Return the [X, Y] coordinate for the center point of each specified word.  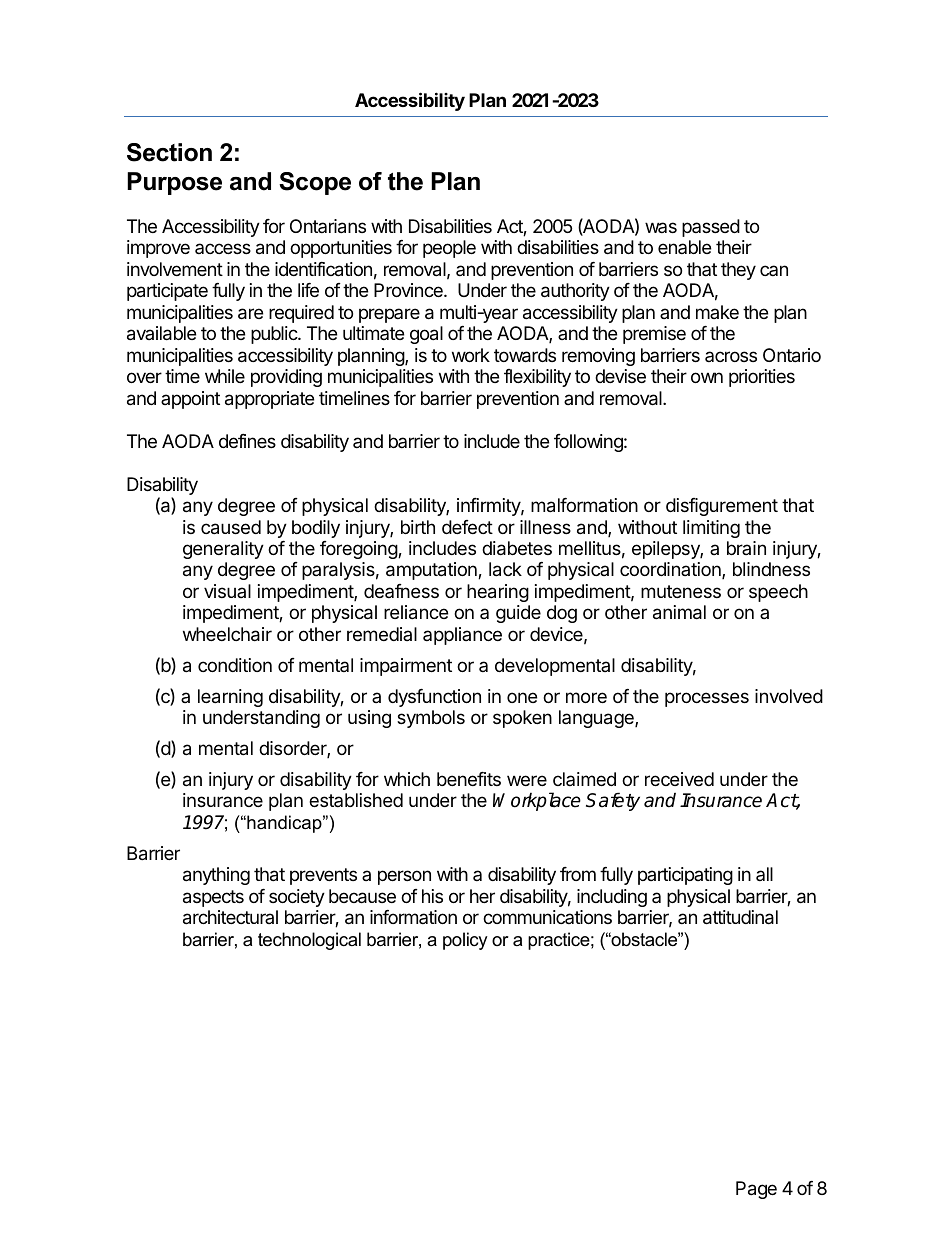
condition [235, 665]
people [449, 249]
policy [465, 941]
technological [309, 941]
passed [711, 228]
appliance [462, 636]
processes [707, 699]
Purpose [174, 183]
